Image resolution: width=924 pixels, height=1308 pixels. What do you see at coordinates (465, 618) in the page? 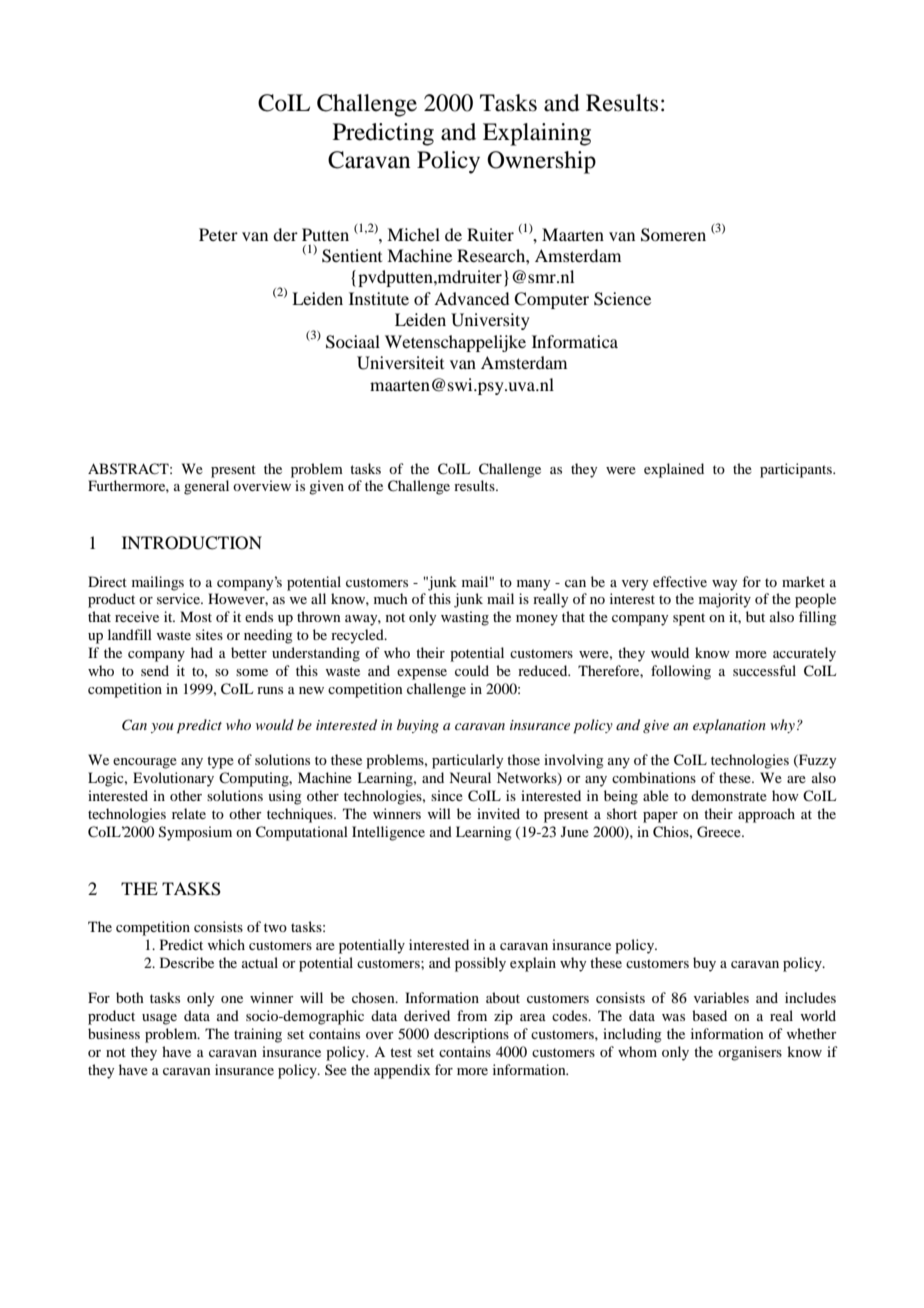
I see `wasting` at bounding box center [465, 618].
